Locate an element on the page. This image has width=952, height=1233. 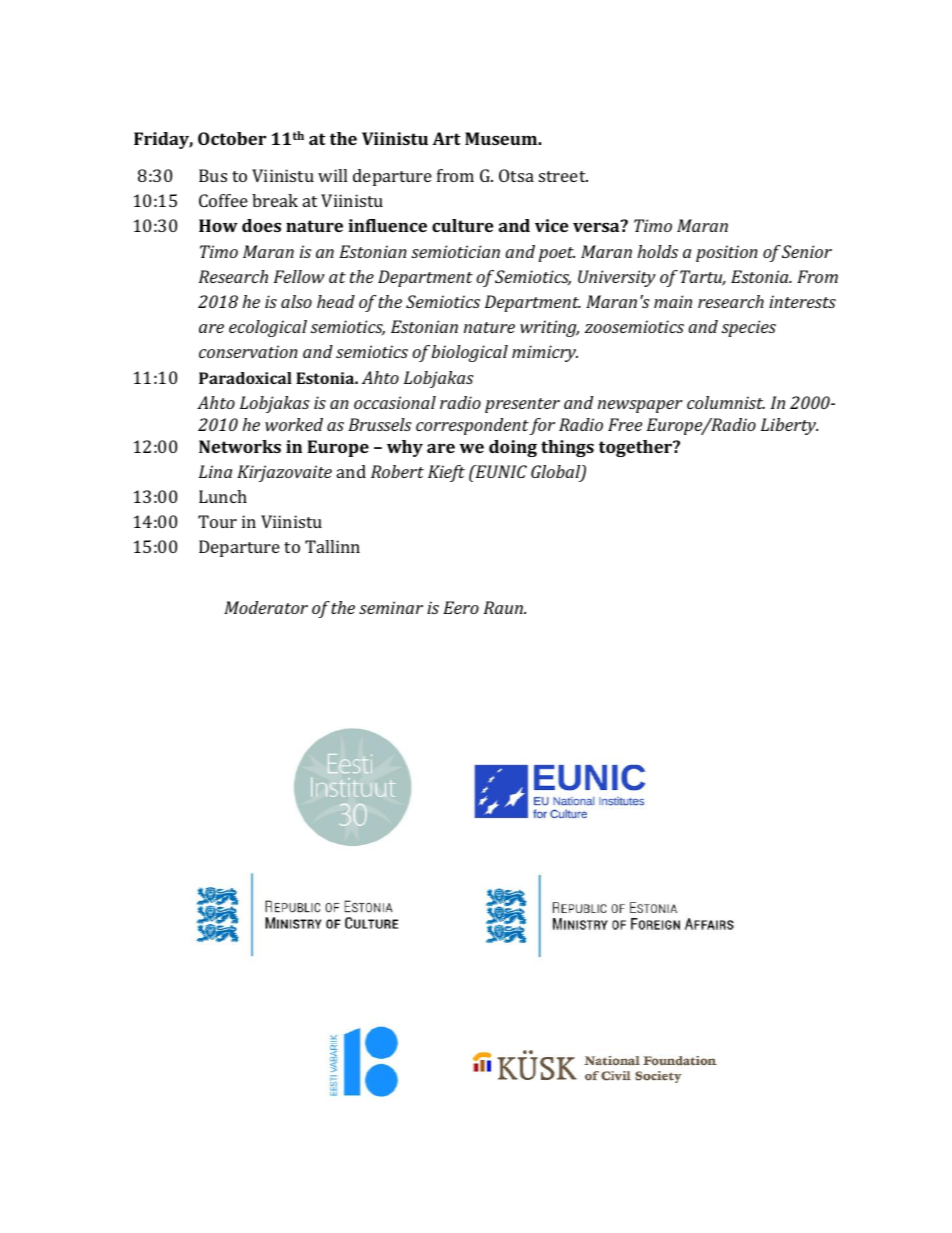
October is located at coordinates (232, 138).
